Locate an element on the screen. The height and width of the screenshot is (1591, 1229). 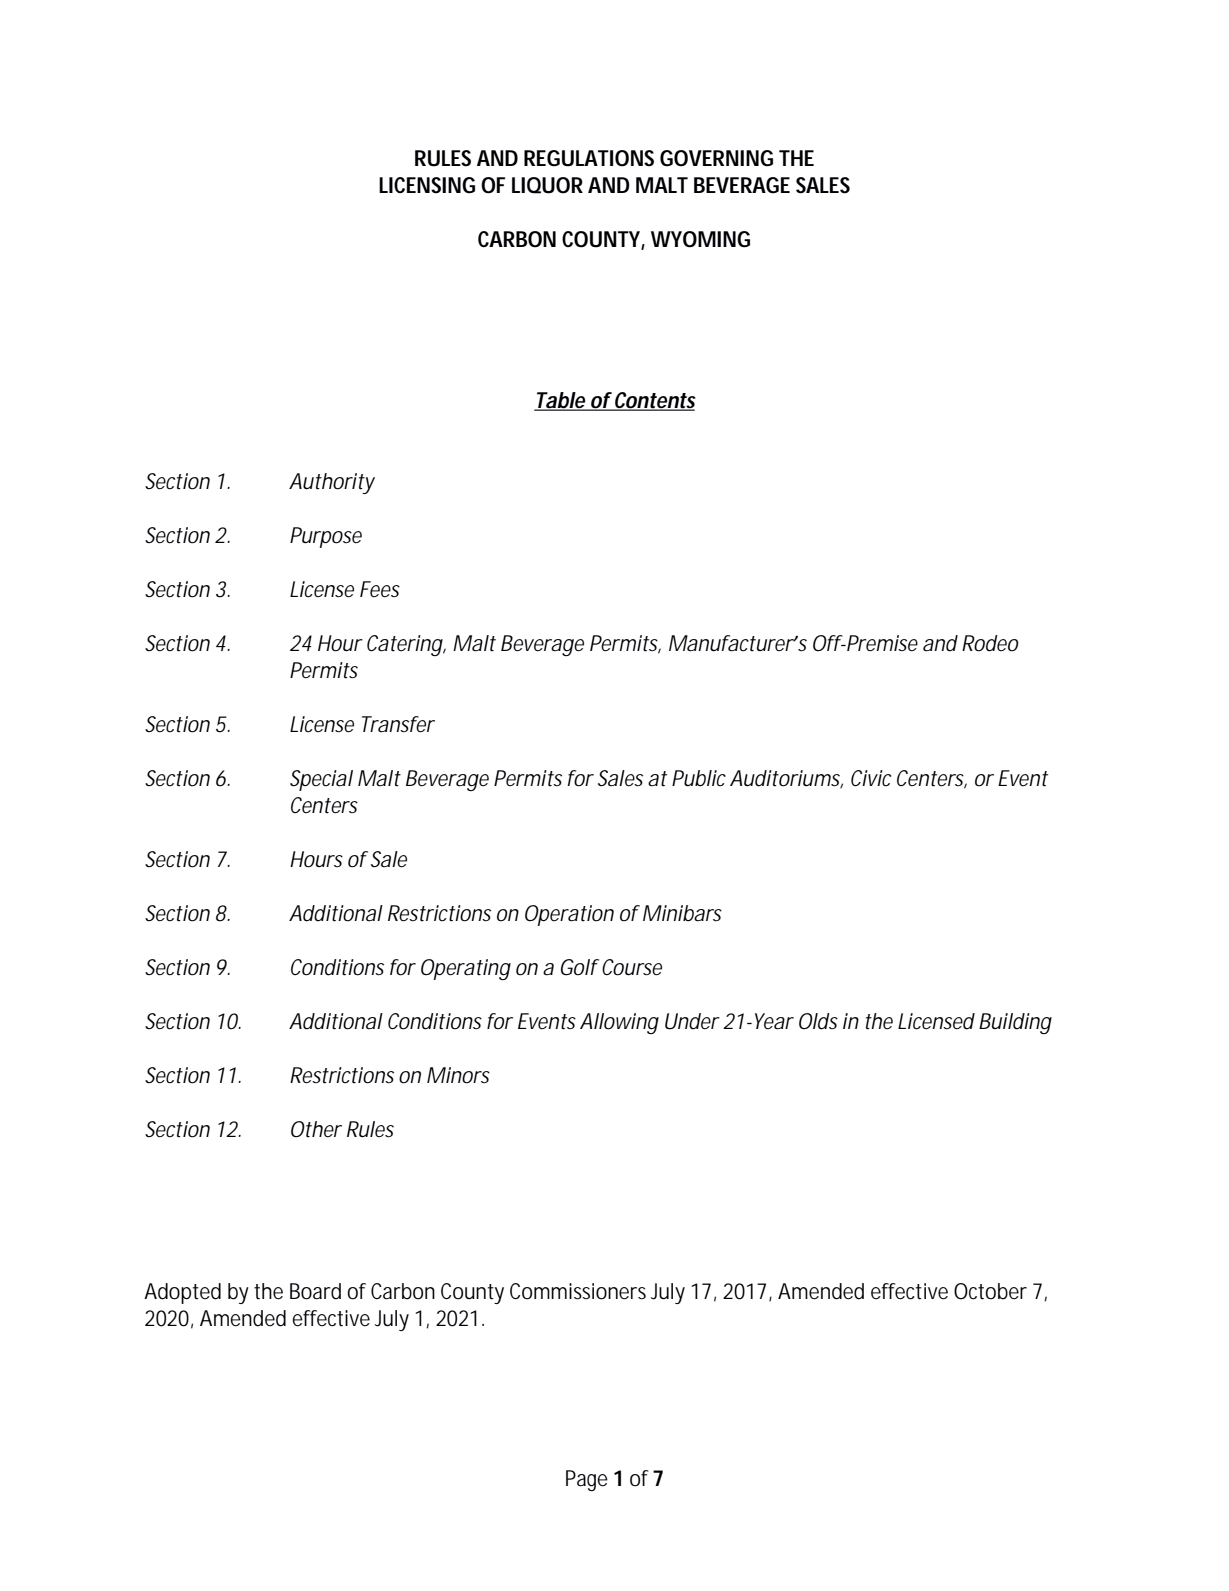
Rodeo is located at coordinates (990, 643).
